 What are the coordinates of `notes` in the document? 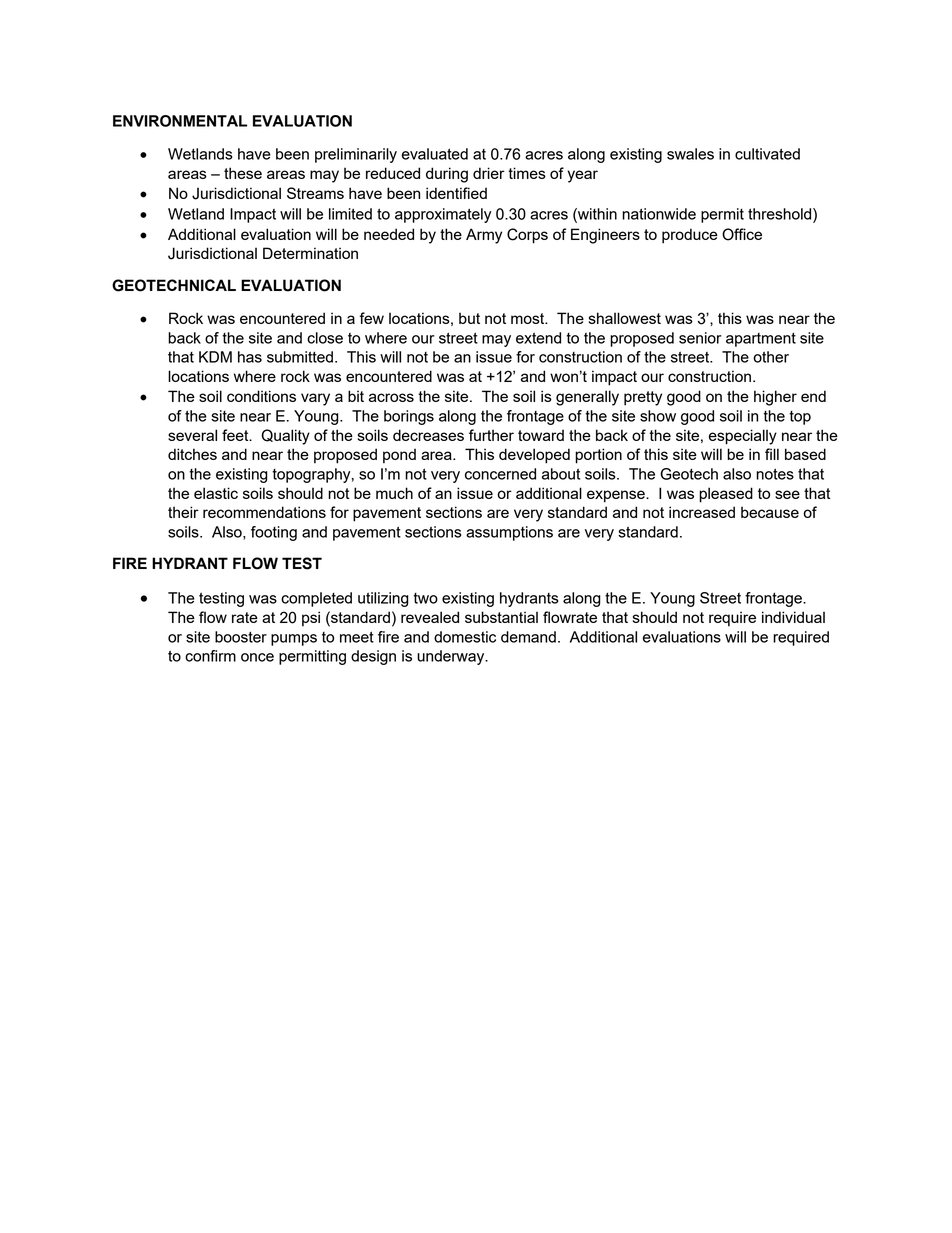 It's located at (775, 474).
